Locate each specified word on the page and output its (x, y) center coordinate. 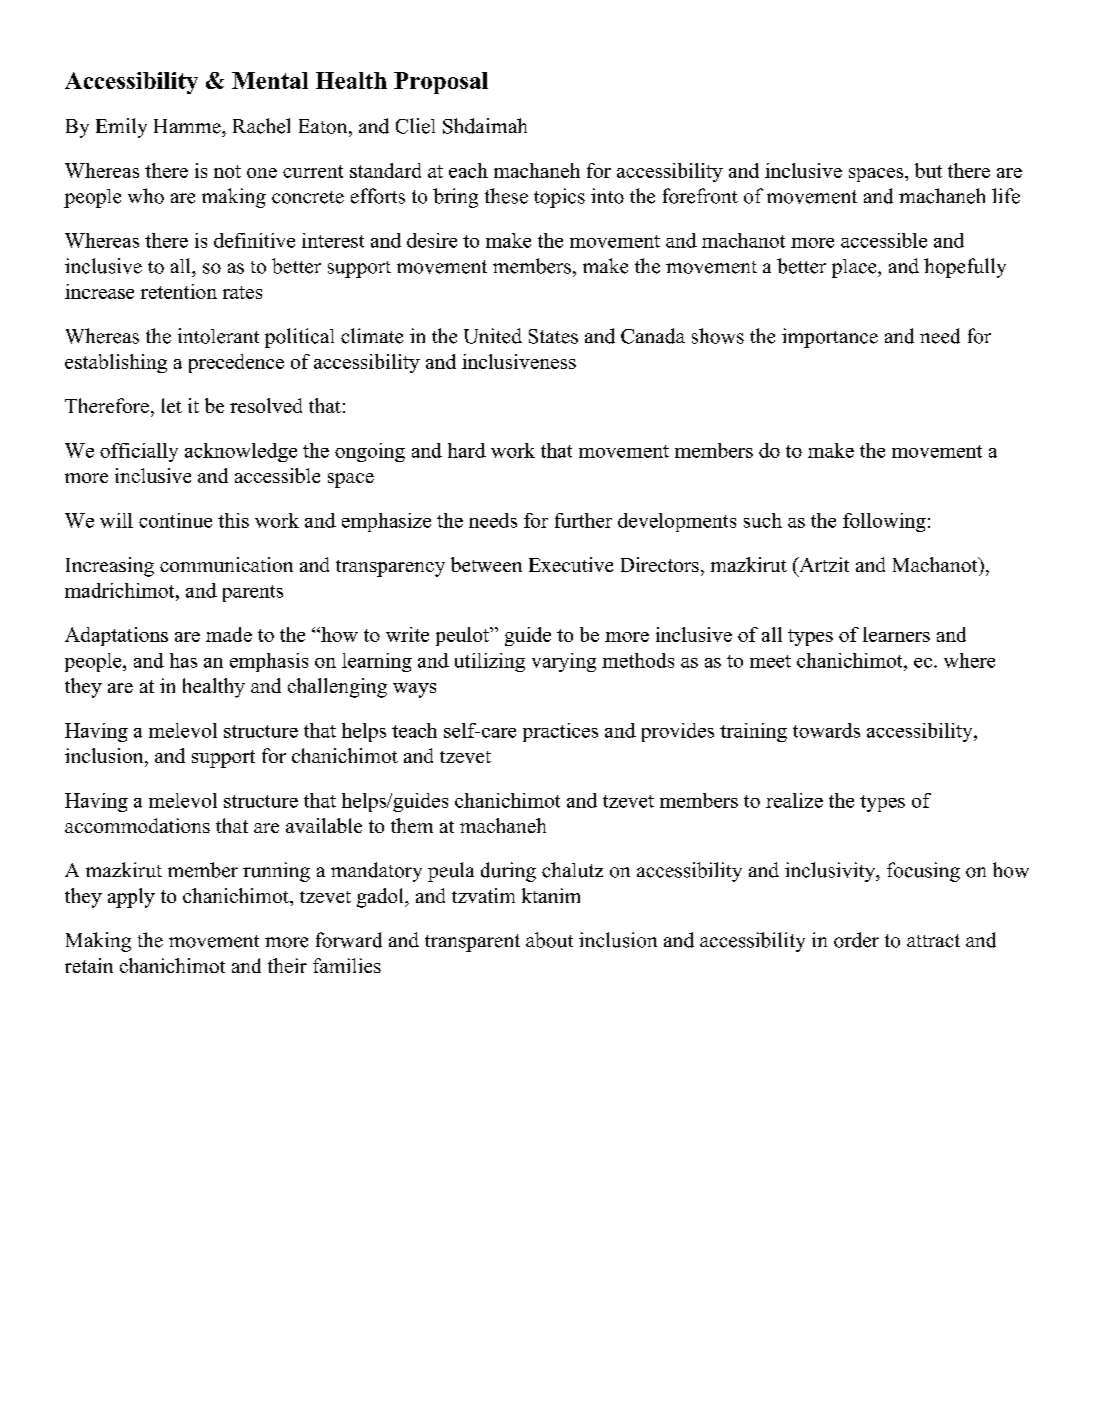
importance (830, 338)
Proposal (441, 83)
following (884, 522)
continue (175, 520)
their (287, 965)
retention (179, 291)
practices (560, 732)
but (928, 170)
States (553, 336)
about (549, 940)
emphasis (269, 662)
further (583, 520)
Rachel (261, 126)
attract (933, 941)
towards (826, 730)
